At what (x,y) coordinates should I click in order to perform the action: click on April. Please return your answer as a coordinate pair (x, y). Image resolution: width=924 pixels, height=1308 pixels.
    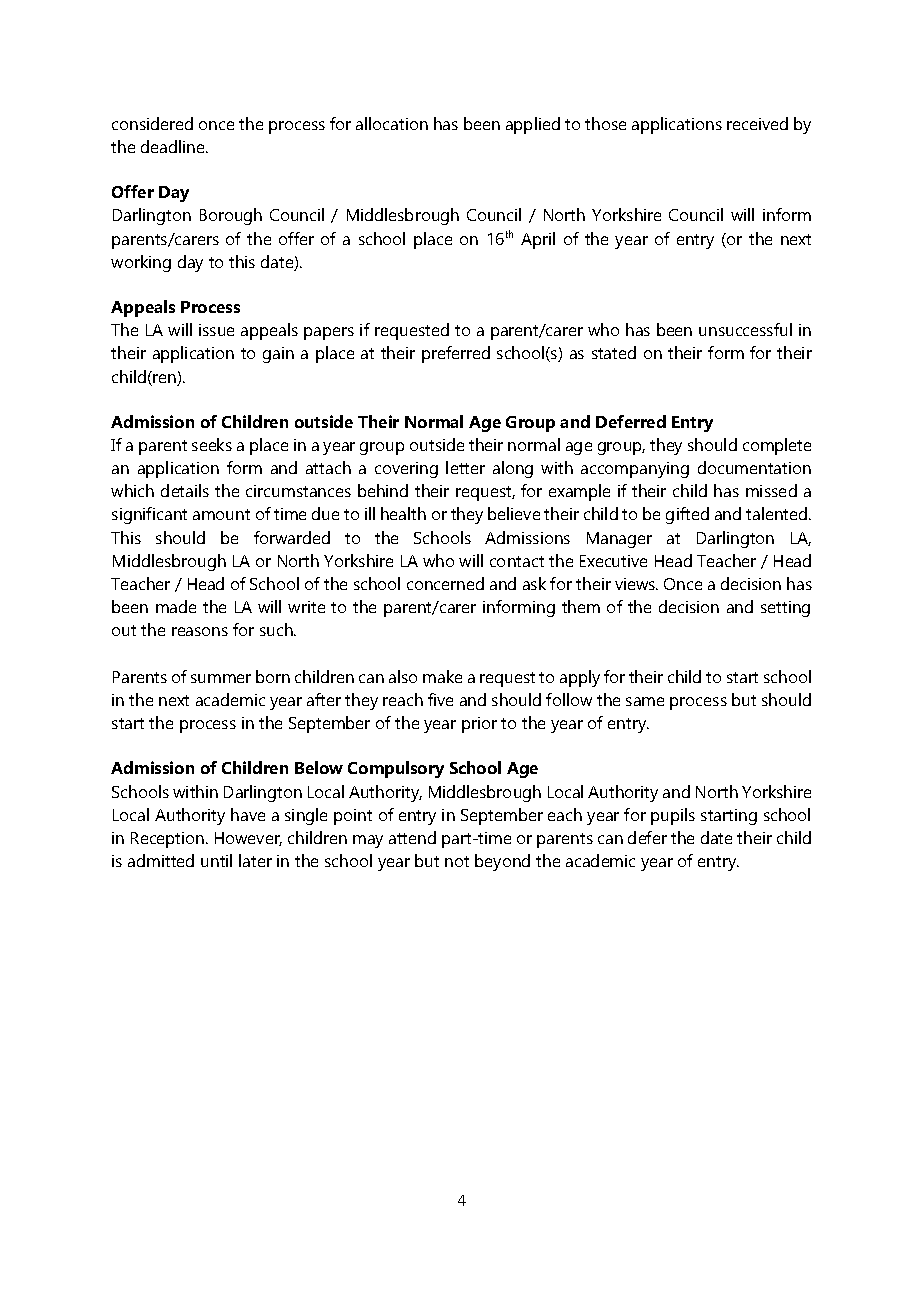
    Looking at the image, I should click on (538, 240).
